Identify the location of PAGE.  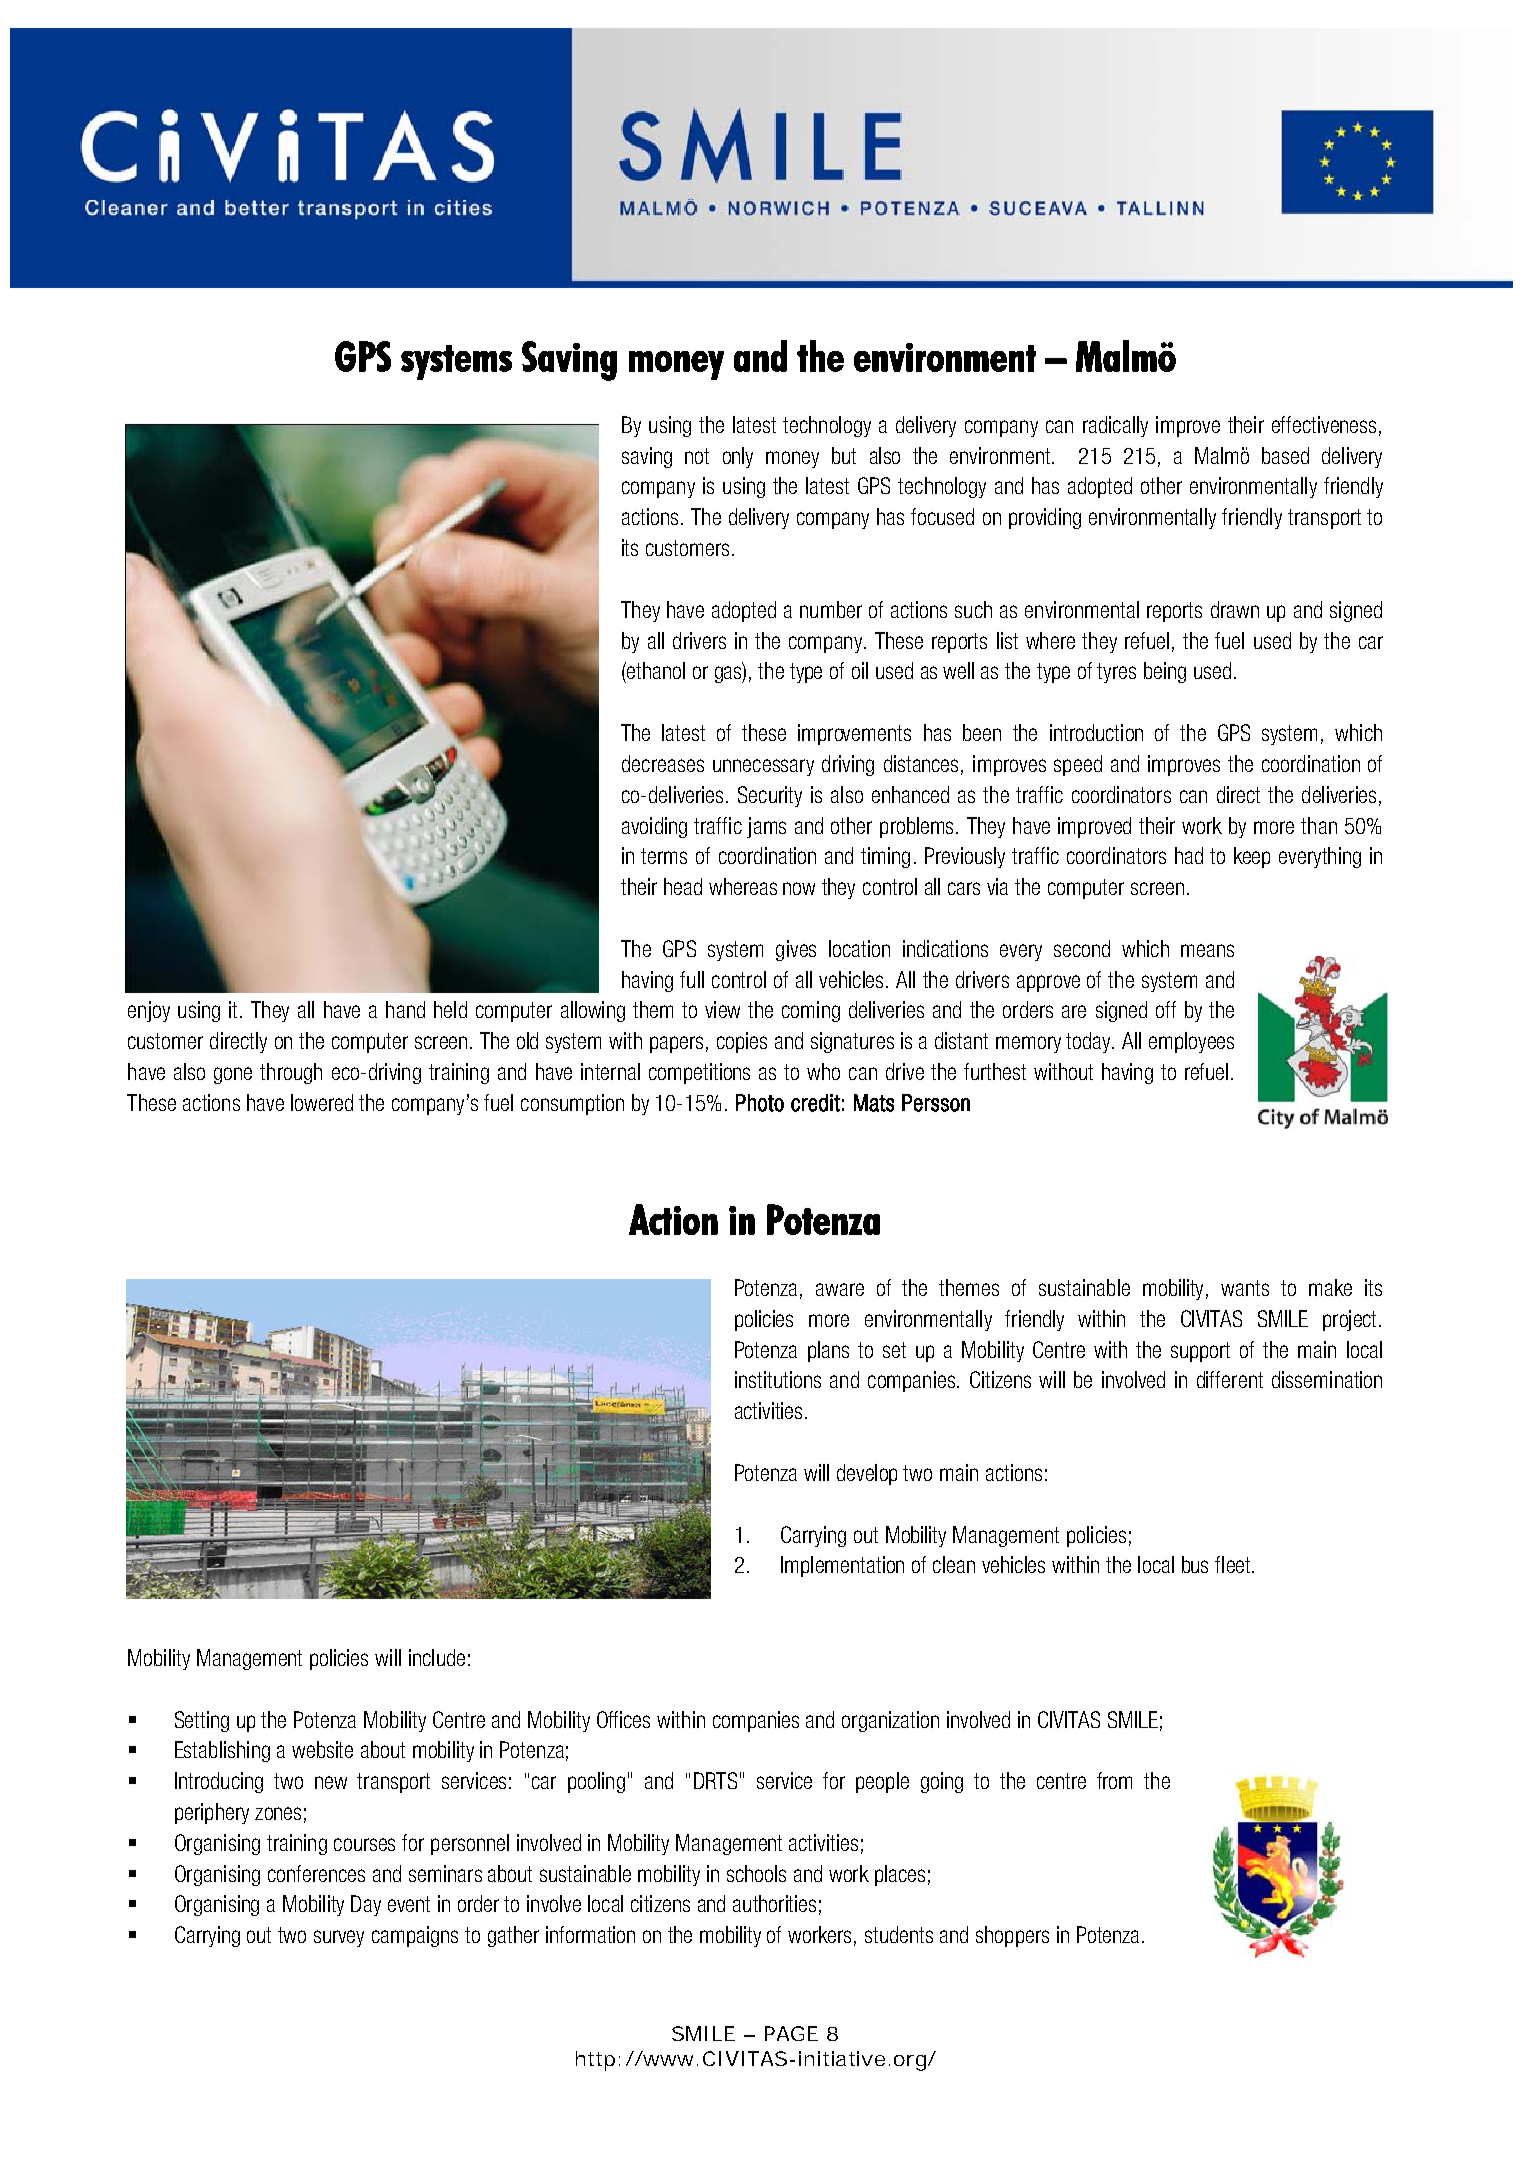
(791, 2033).
